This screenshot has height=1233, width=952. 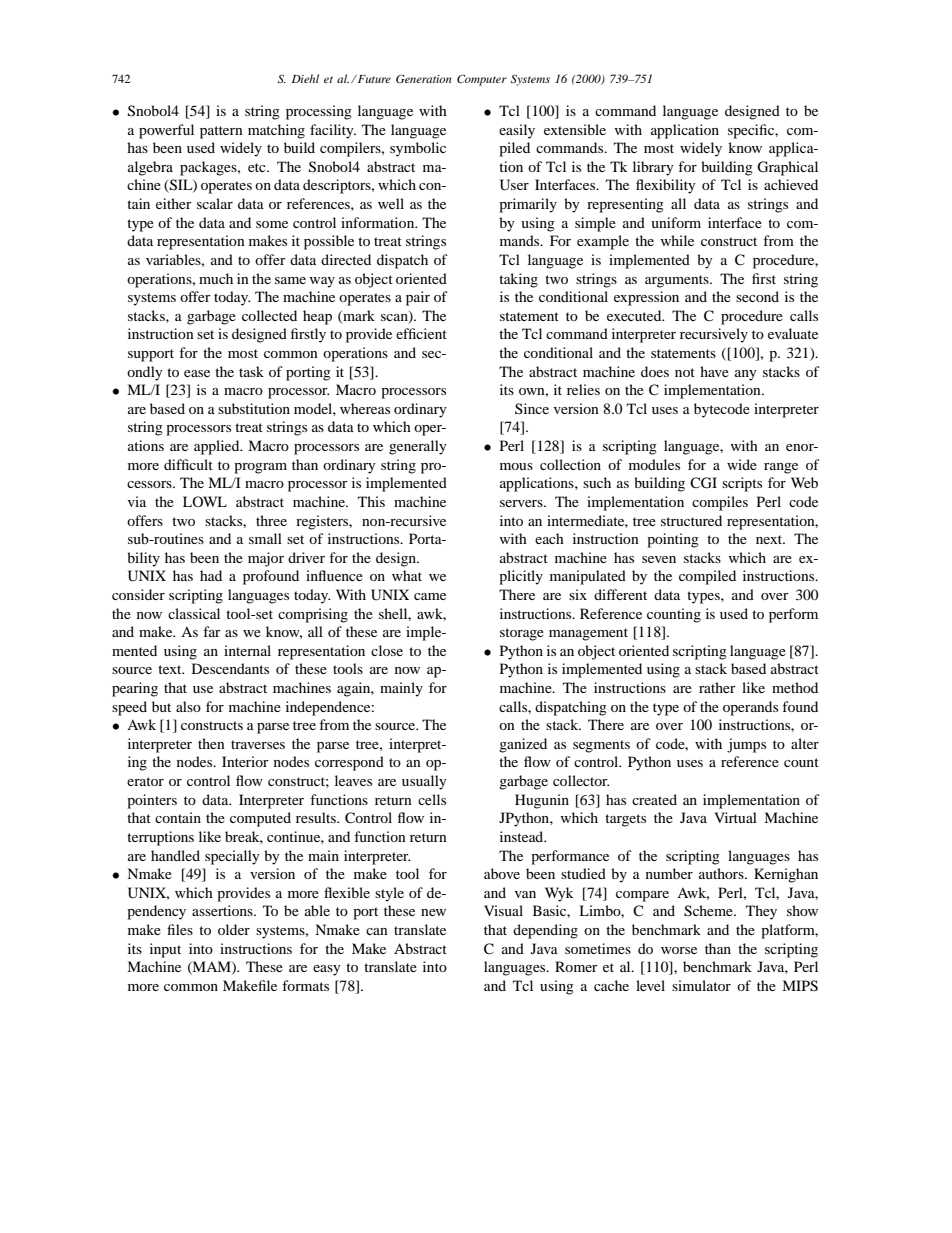 I want to click on then, so click(x=211, y=743).
